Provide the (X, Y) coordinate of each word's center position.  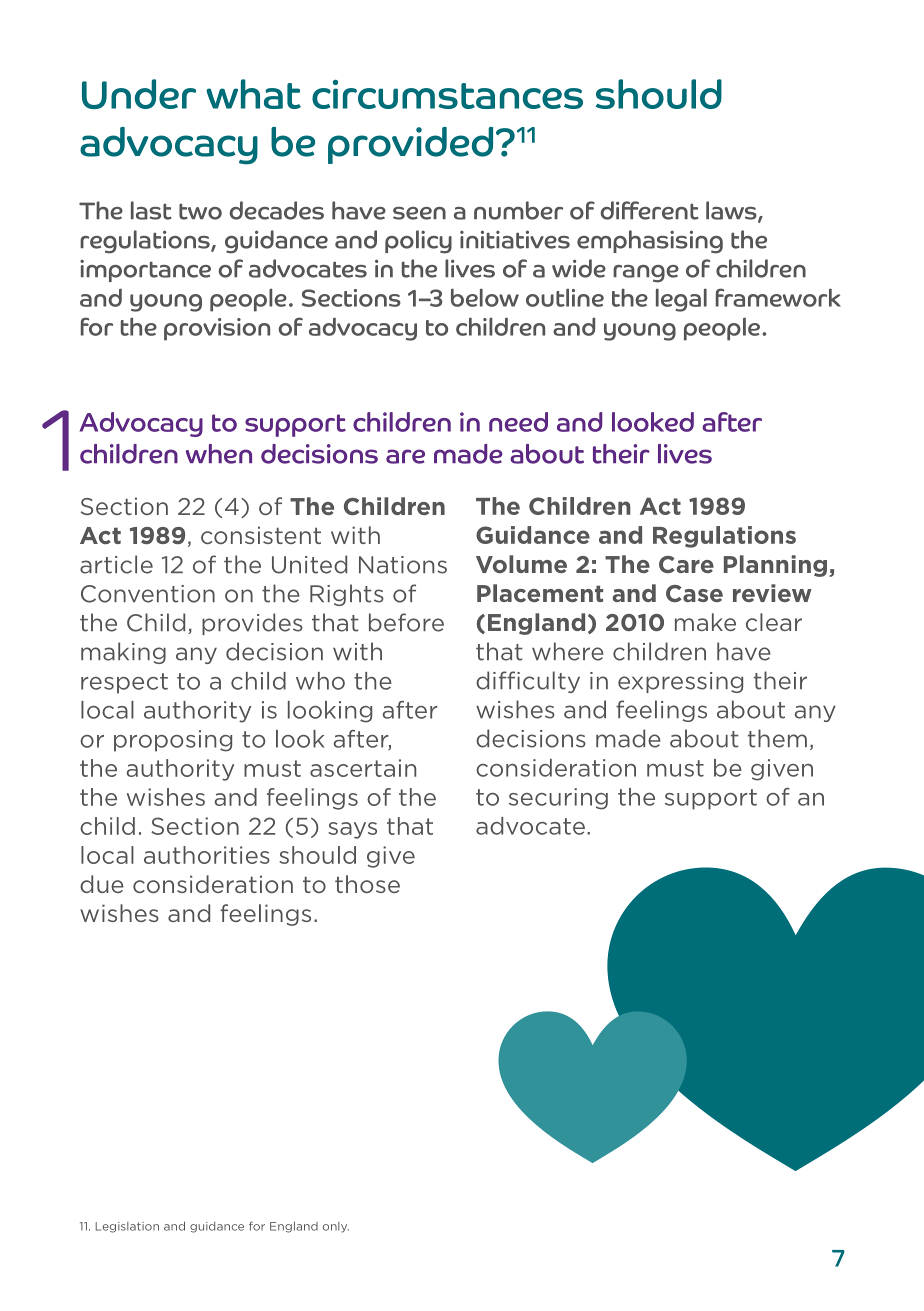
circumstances (447, 94)
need (518, 422)
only (335, 1227)
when (219, 454)
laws (732, 211)
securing (558, 799)
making (123, 653)
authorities (207, 855)
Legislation (127, 1227)
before (406, 622)
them (777, 738)
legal (681, 300)
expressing (680, 682)
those (367, 884)
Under (139, 94)
